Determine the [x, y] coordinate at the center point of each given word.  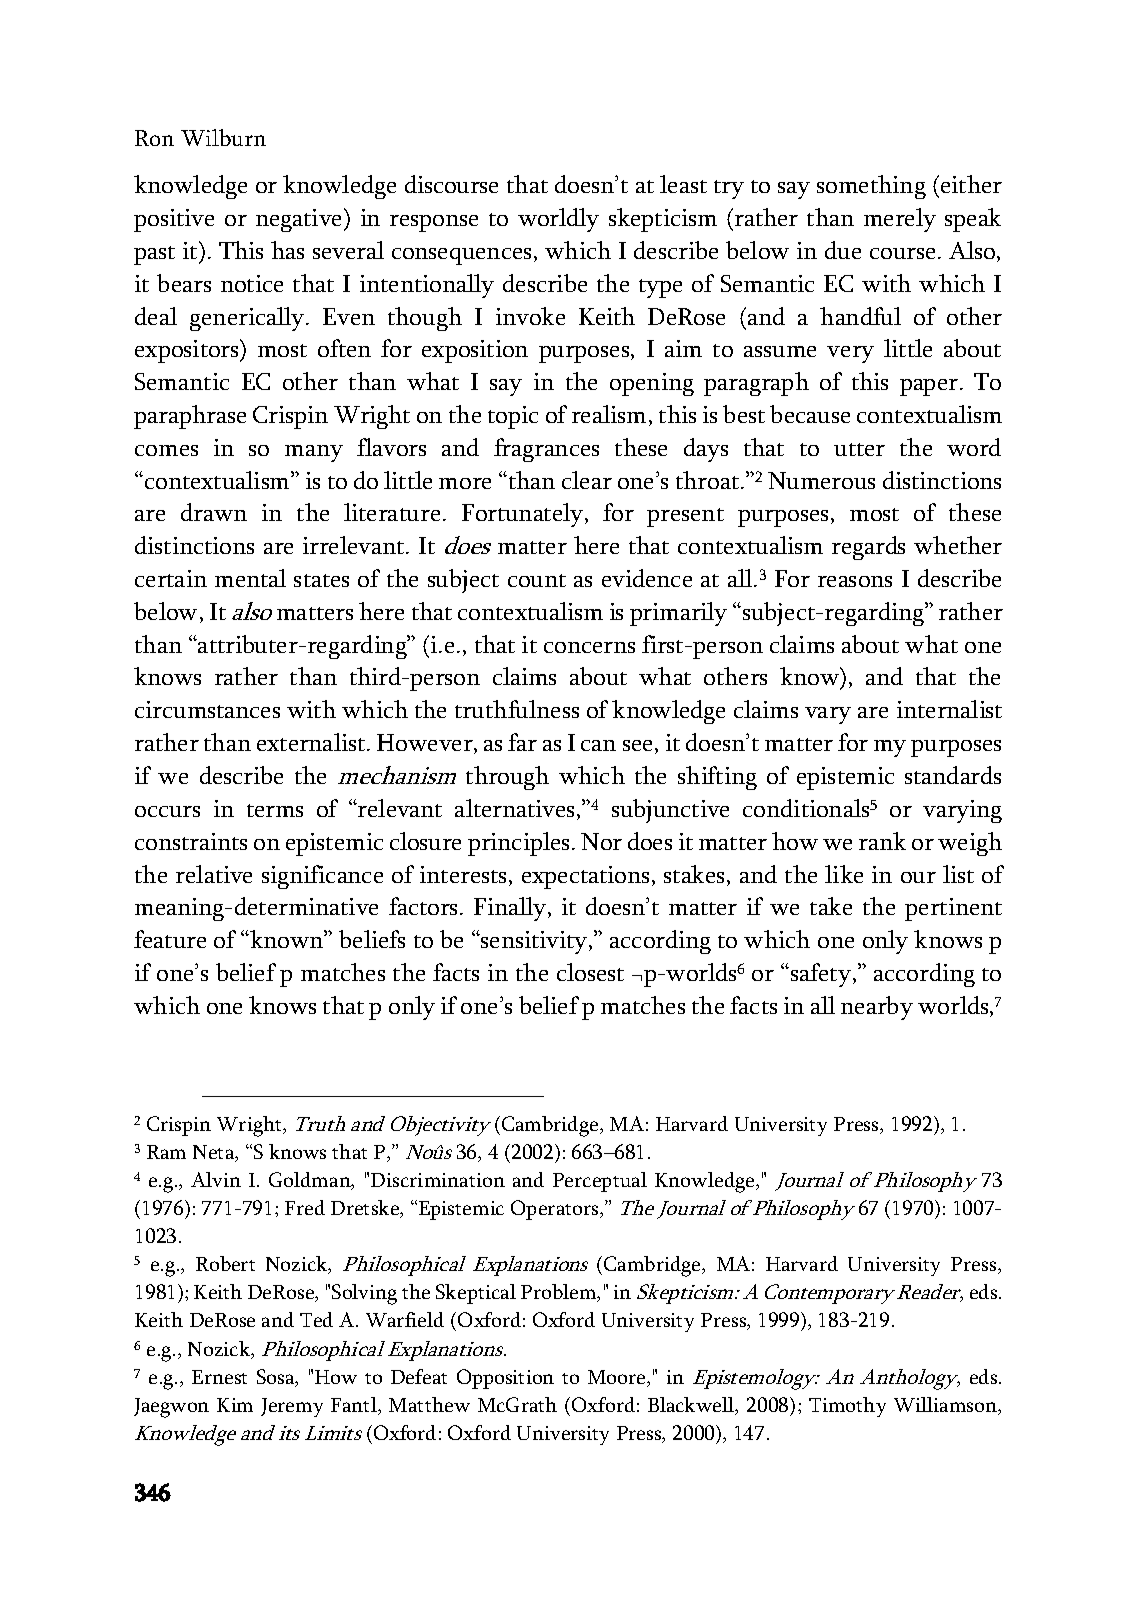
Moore [618, 1378]
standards [953, 775]
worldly [558, 220]
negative [300, 220]
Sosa [277, 1378]
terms [275, 810]
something [871, 187]
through [507, 778]
